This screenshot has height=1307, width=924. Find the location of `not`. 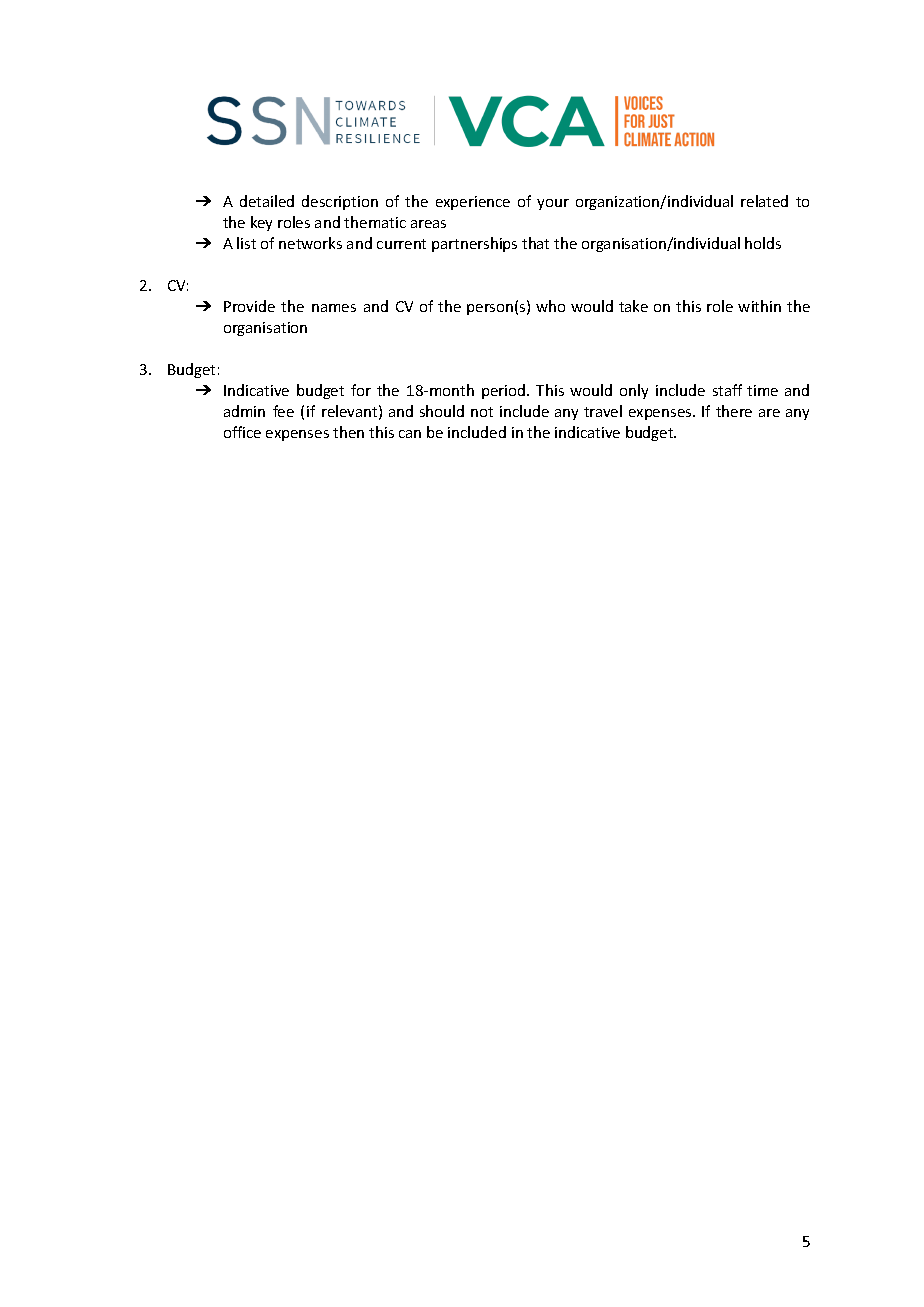

not is located at coordinates (482, 412).
